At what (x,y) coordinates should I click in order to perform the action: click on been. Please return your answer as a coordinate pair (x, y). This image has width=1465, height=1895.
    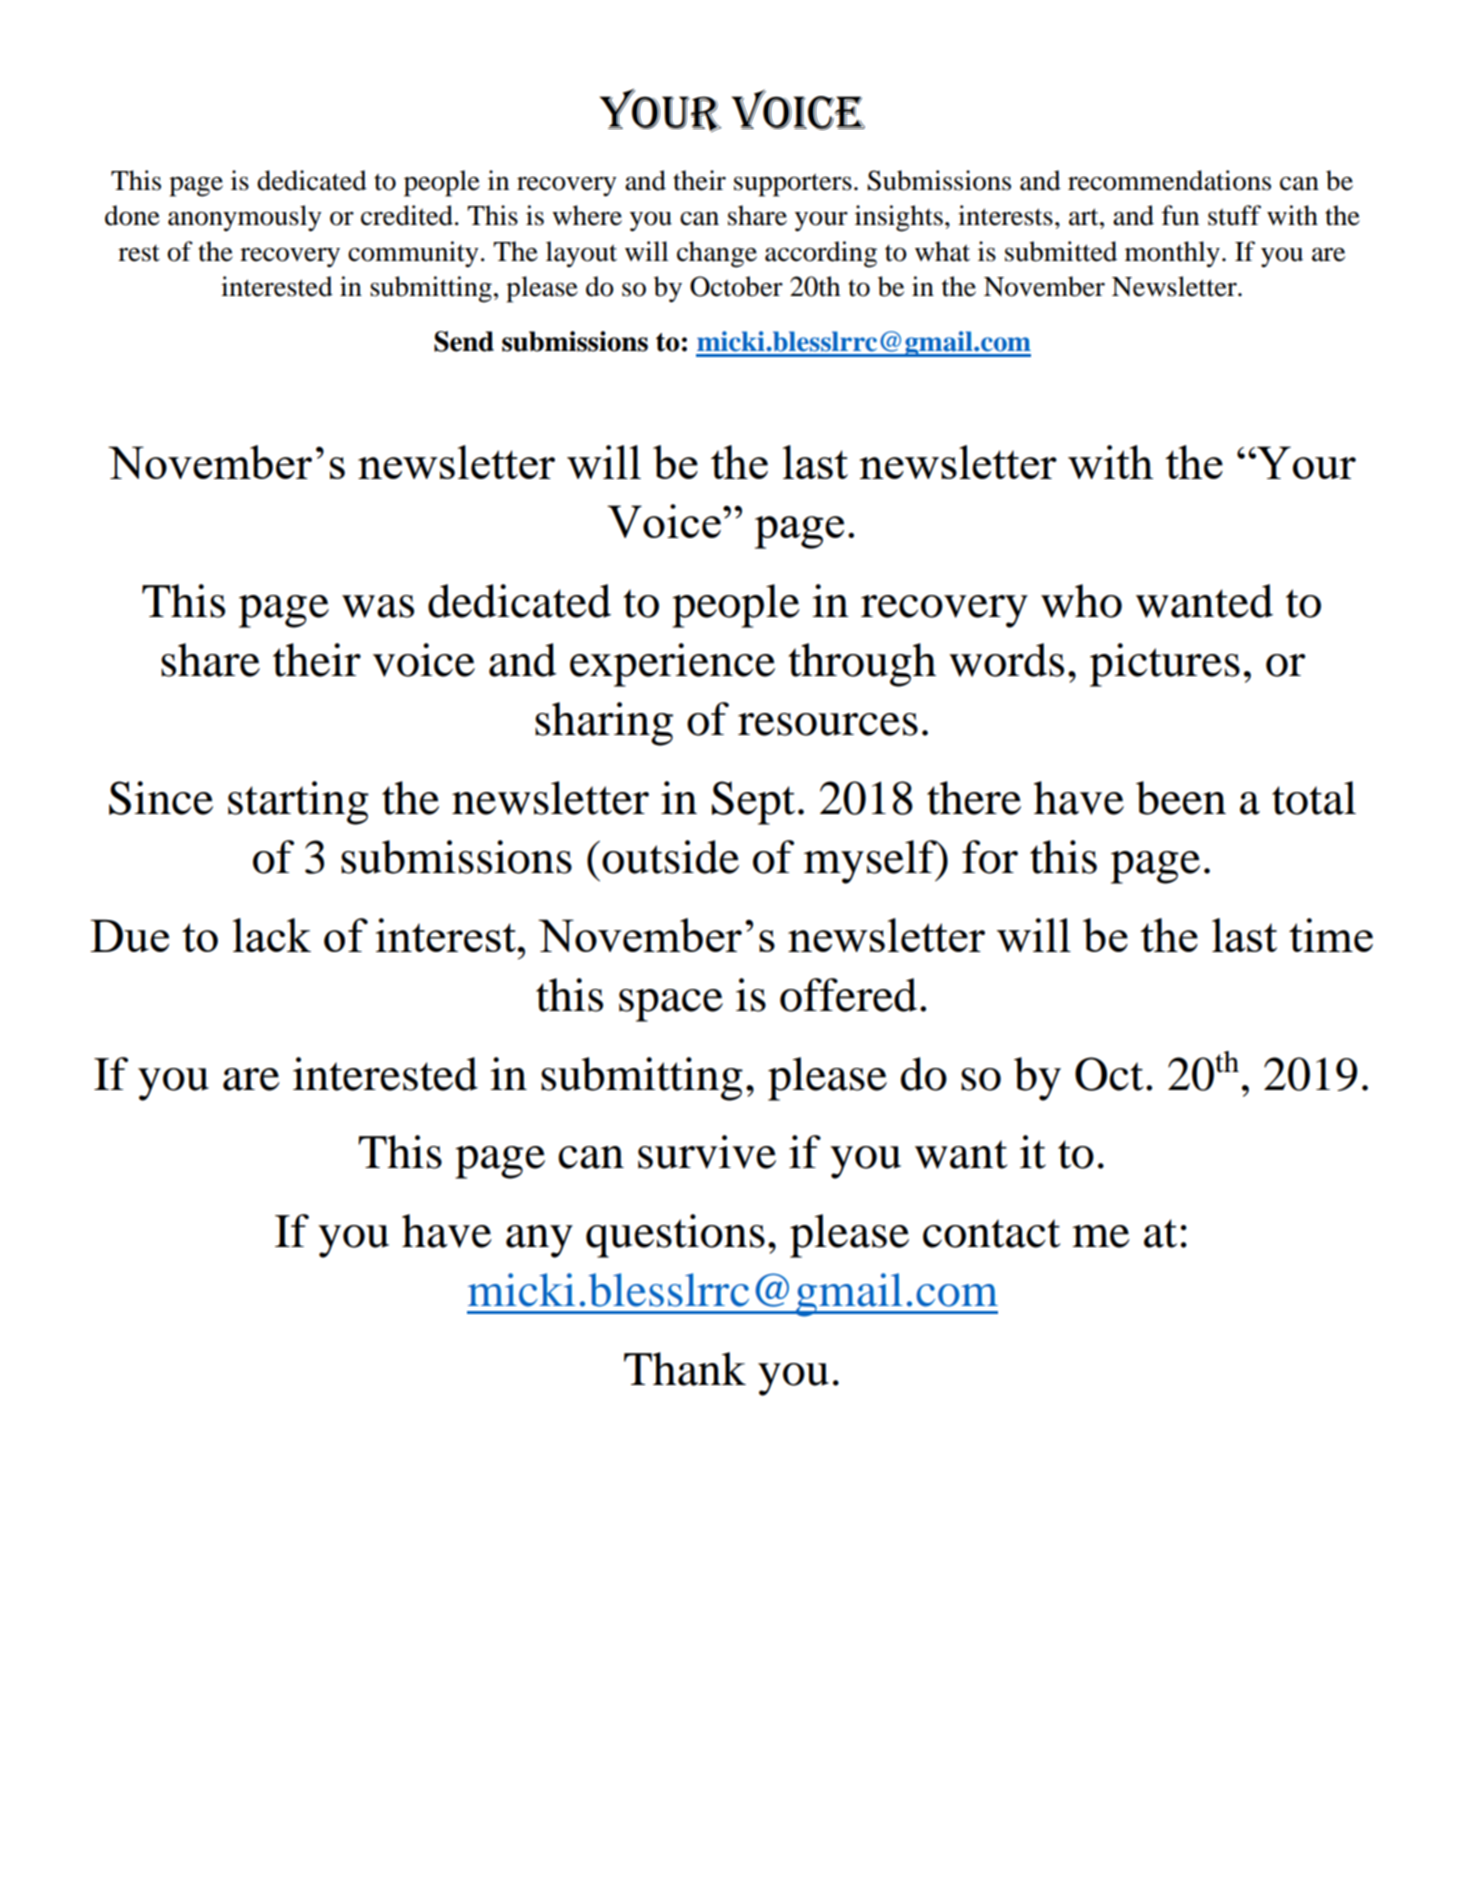
    Looking at the image, I should click on (1181, 798).
